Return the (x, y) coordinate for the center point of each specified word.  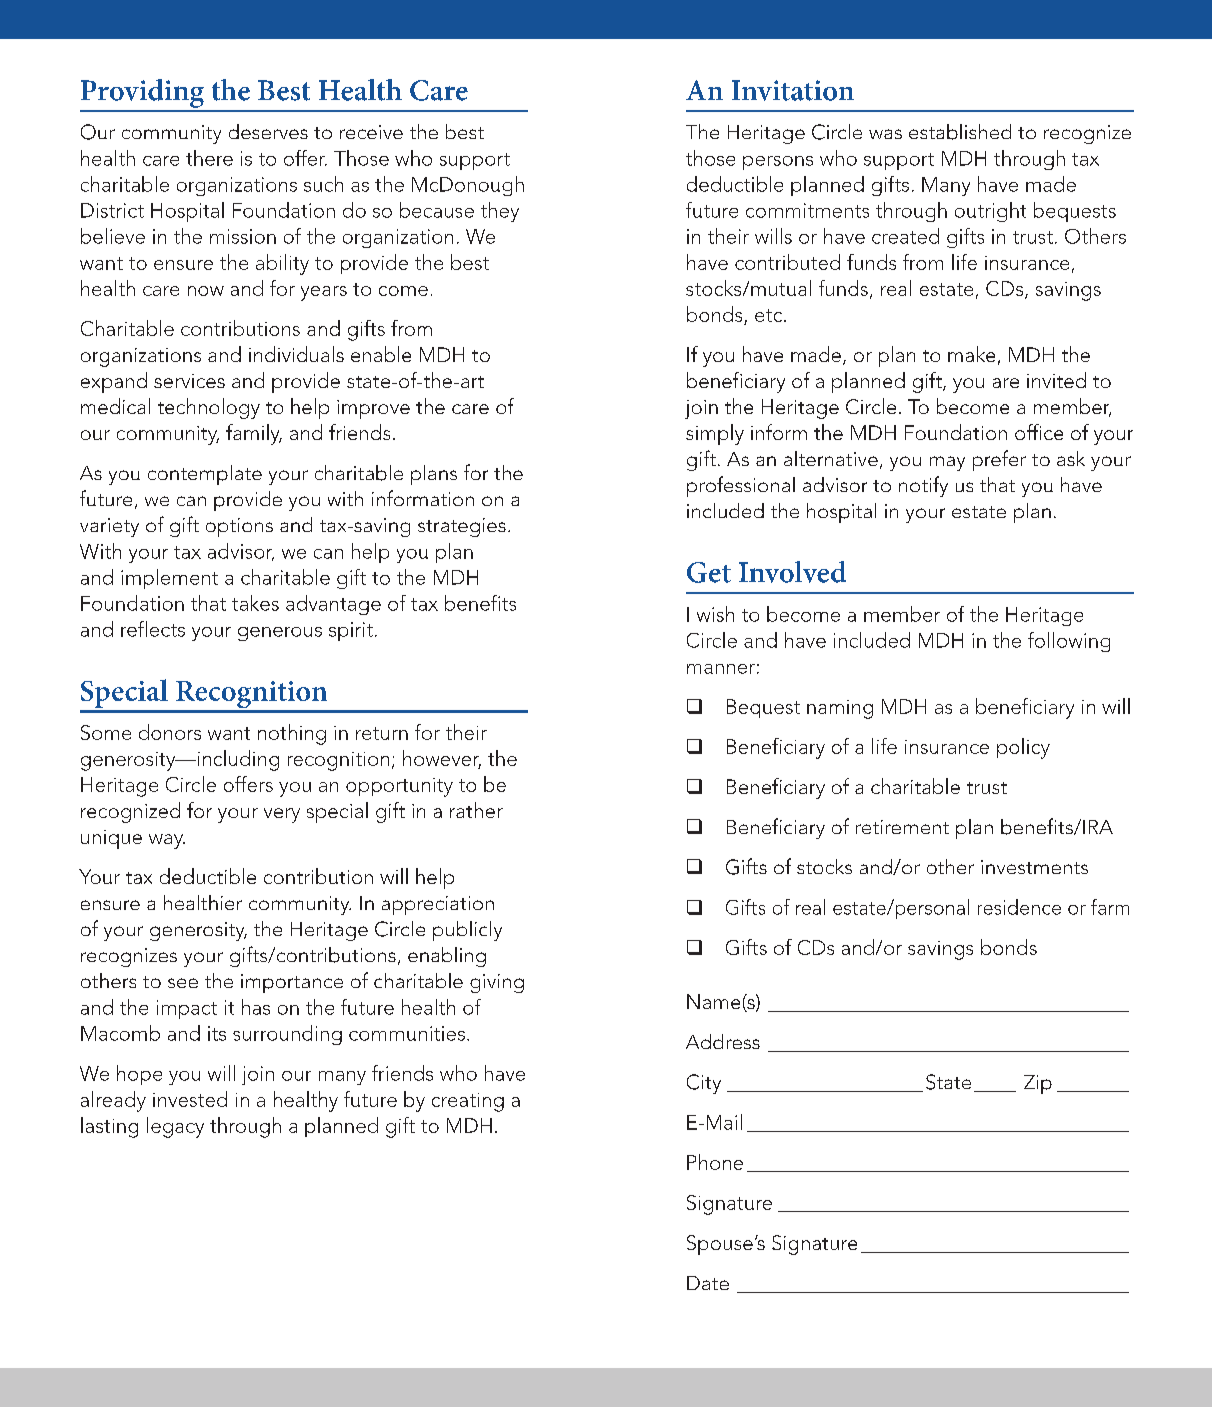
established (960, 132)
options (239, 527)
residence (1019, 907)
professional (741, 486)
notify (923, 486)
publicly (467, 931)
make (971, 354)
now (206, 291)
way (167, 841)
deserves (268, 131)
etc (770, 315)
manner (721, 669)
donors (170, 732)
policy (1023, 748)
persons (778, 163)
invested (190, 1099)
